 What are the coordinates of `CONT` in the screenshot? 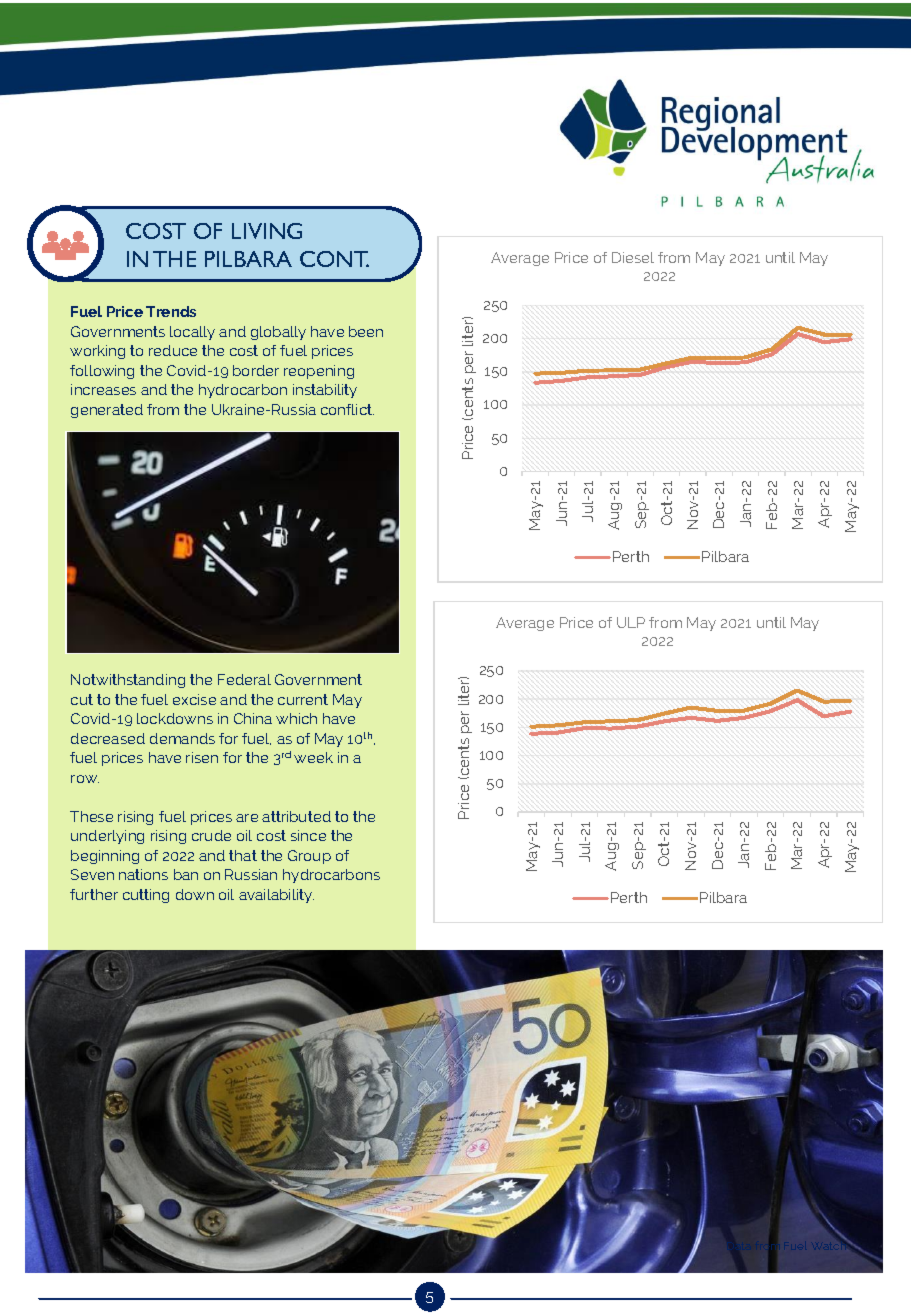 It's located at (334, 259).
